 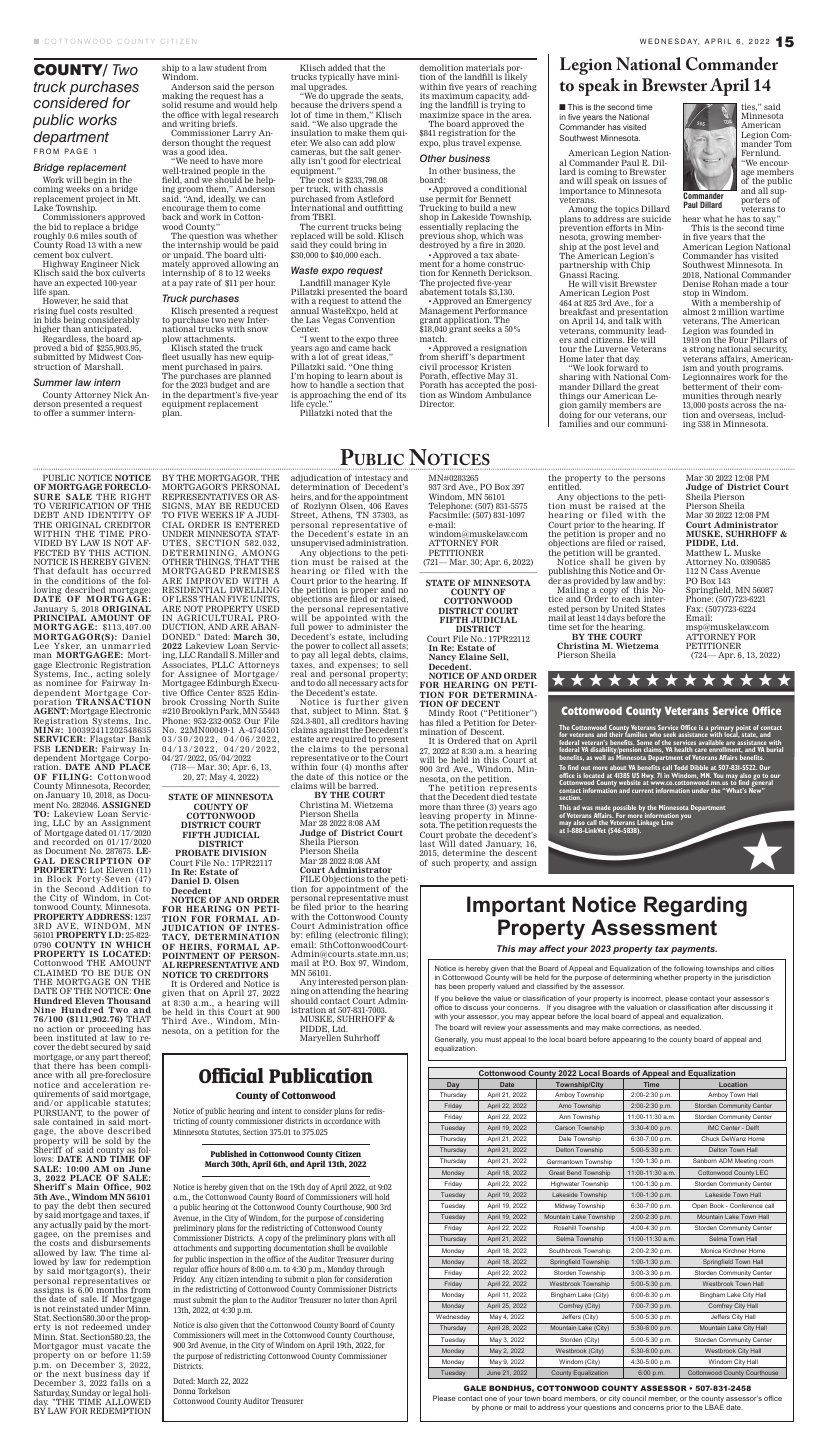 I want to click on plus, so click(x=451, y=142).
